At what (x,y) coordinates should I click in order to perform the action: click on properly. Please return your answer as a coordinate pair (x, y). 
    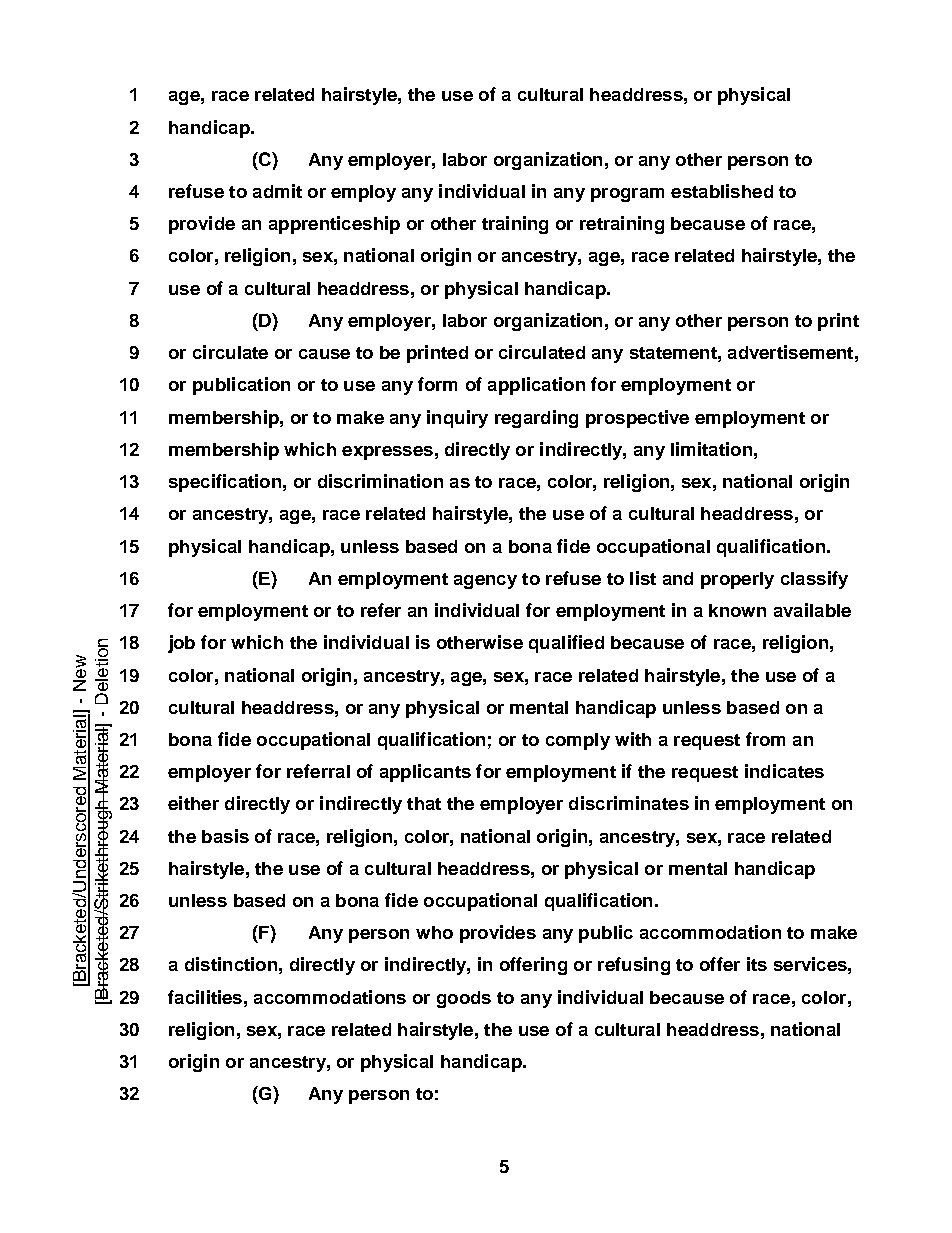
    Looking at the image, I should click on (737, 580).
